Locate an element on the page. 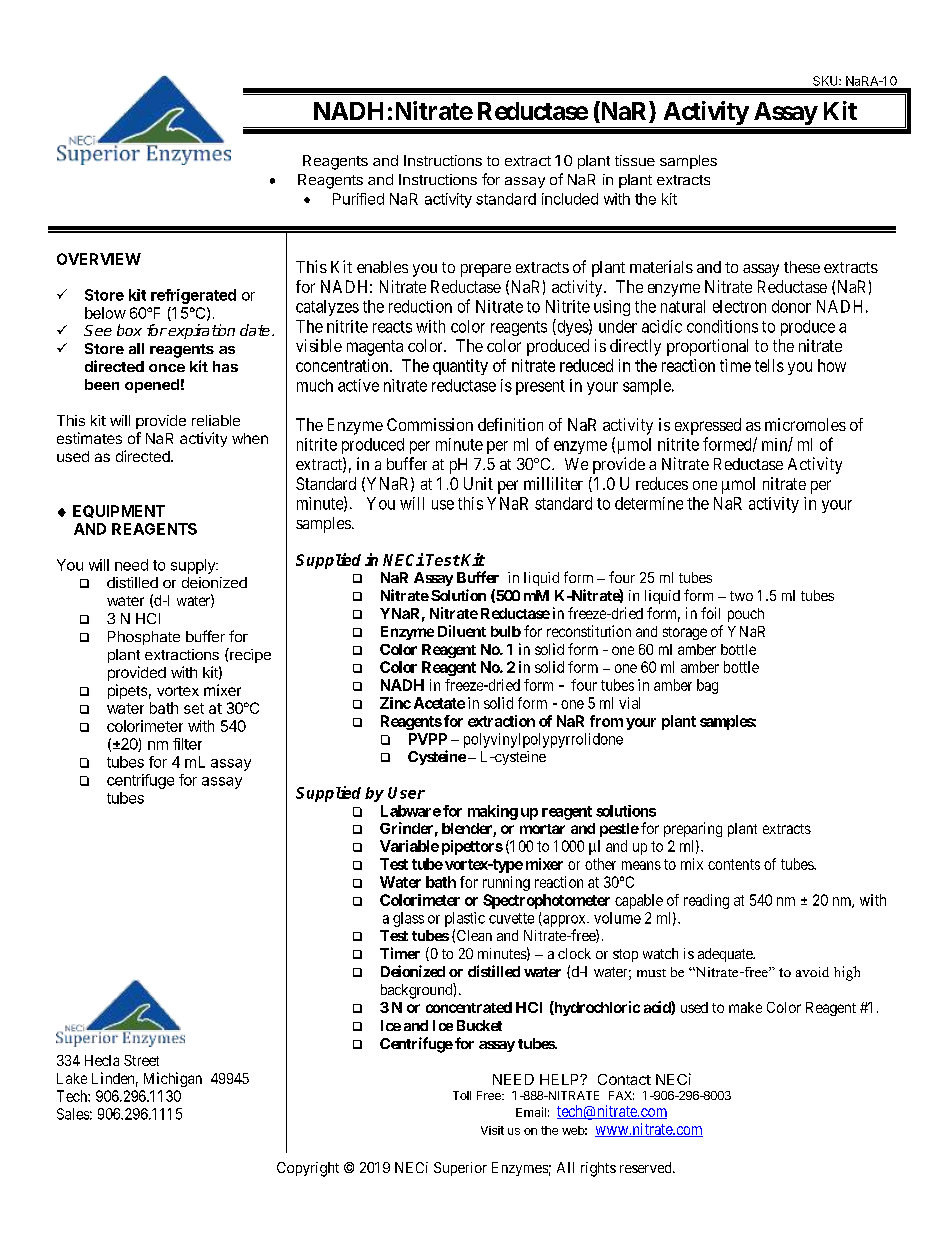 Image resolution: width=952 pixels, height=1233 pixels. preparing is located at coordinates (693, 829).
